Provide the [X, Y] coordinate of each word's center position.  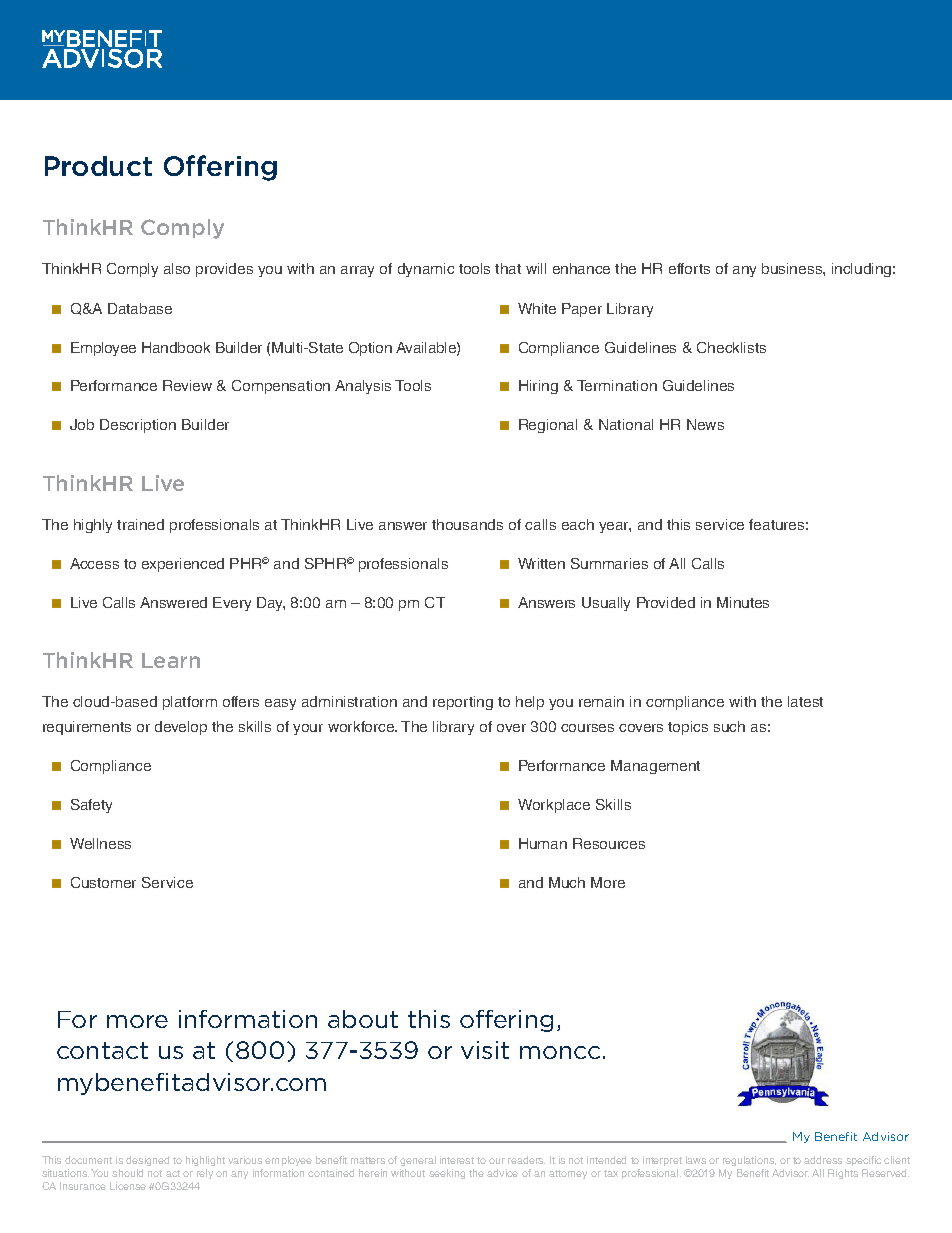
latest [805, 701]
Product [98, 166]
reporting [463, 703]
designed [147, 1161]
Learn [171, 660]
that [508, 268]
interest [457, 1160]
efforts [689, 268]
